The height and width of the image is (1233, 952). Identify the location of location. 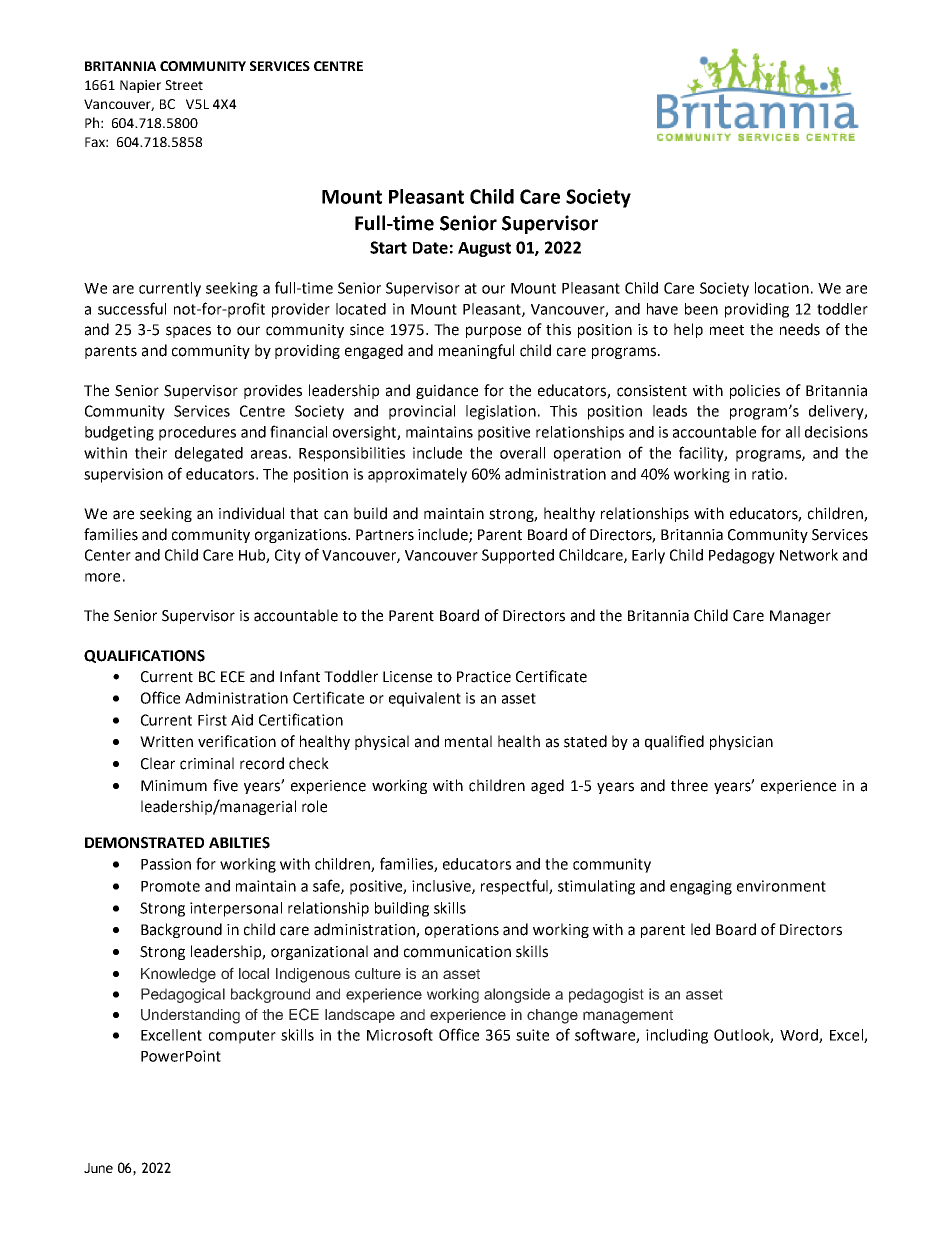
(782, 288).
